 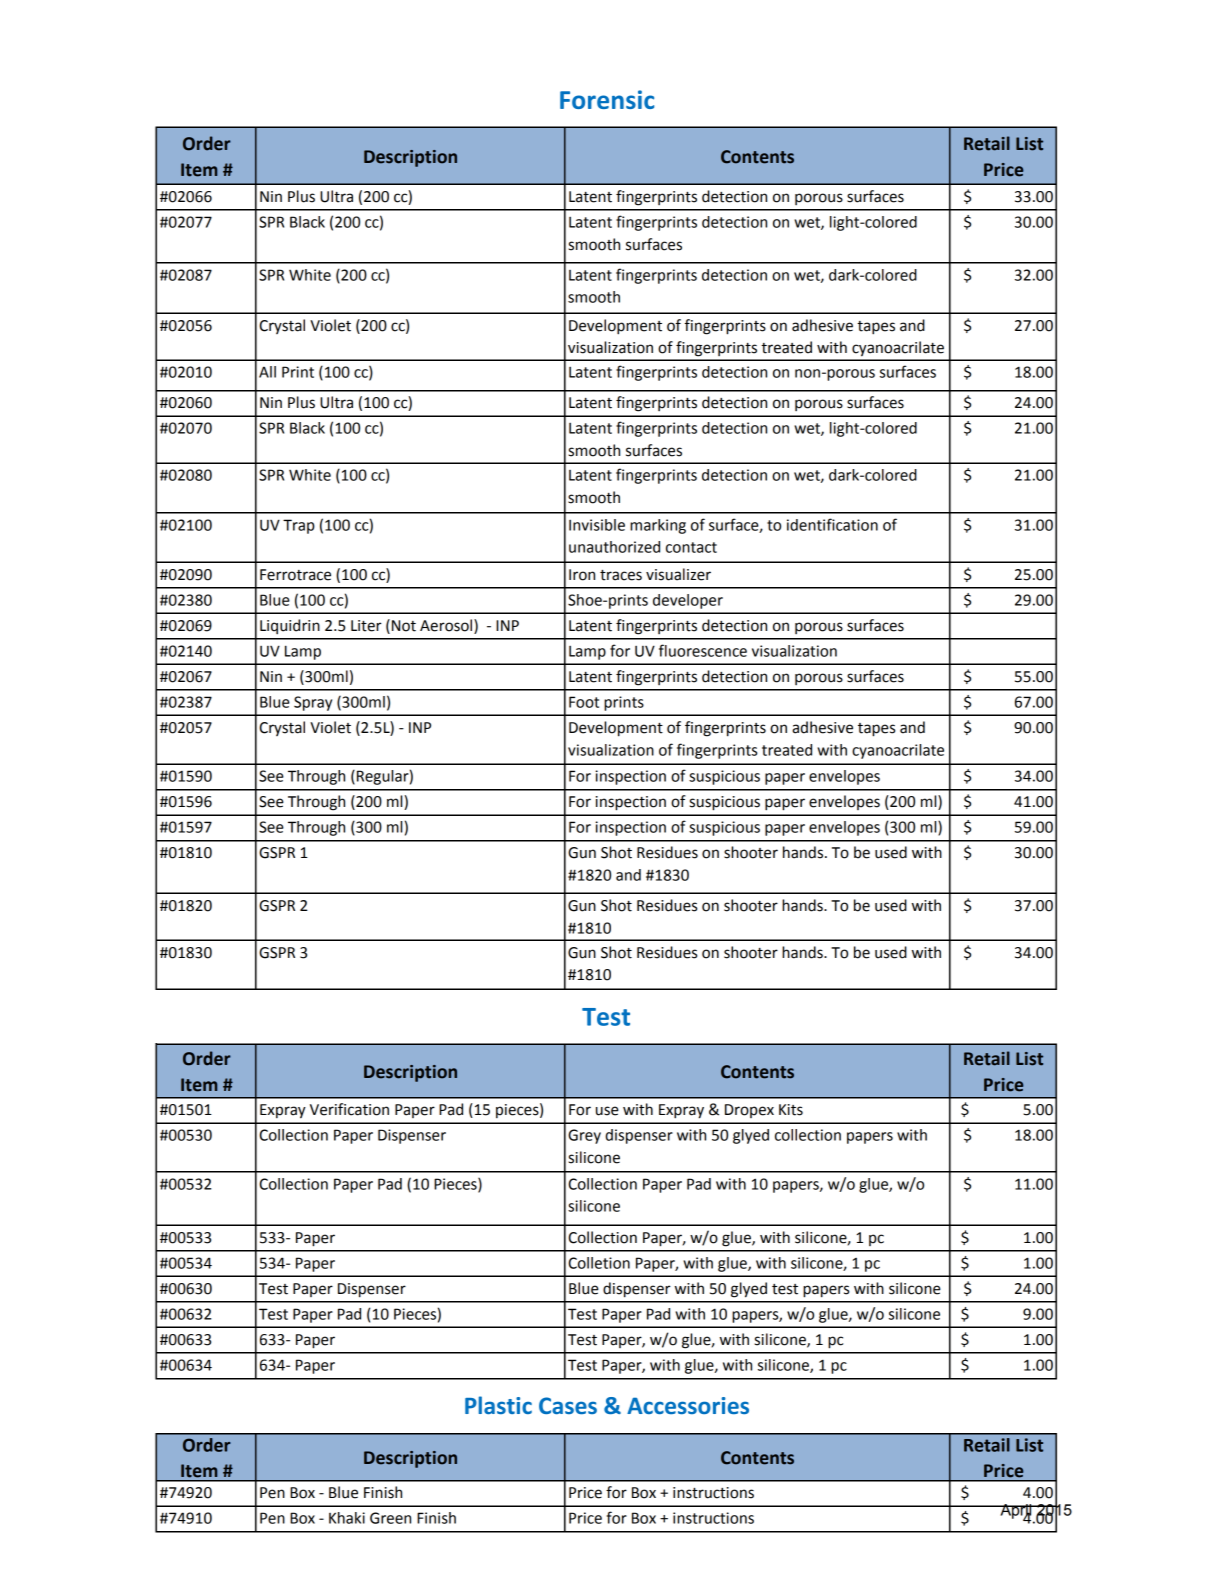 What do you see at coordinates (832, 524) in the image?
I see `identification` at bounding box center [832, 524].
